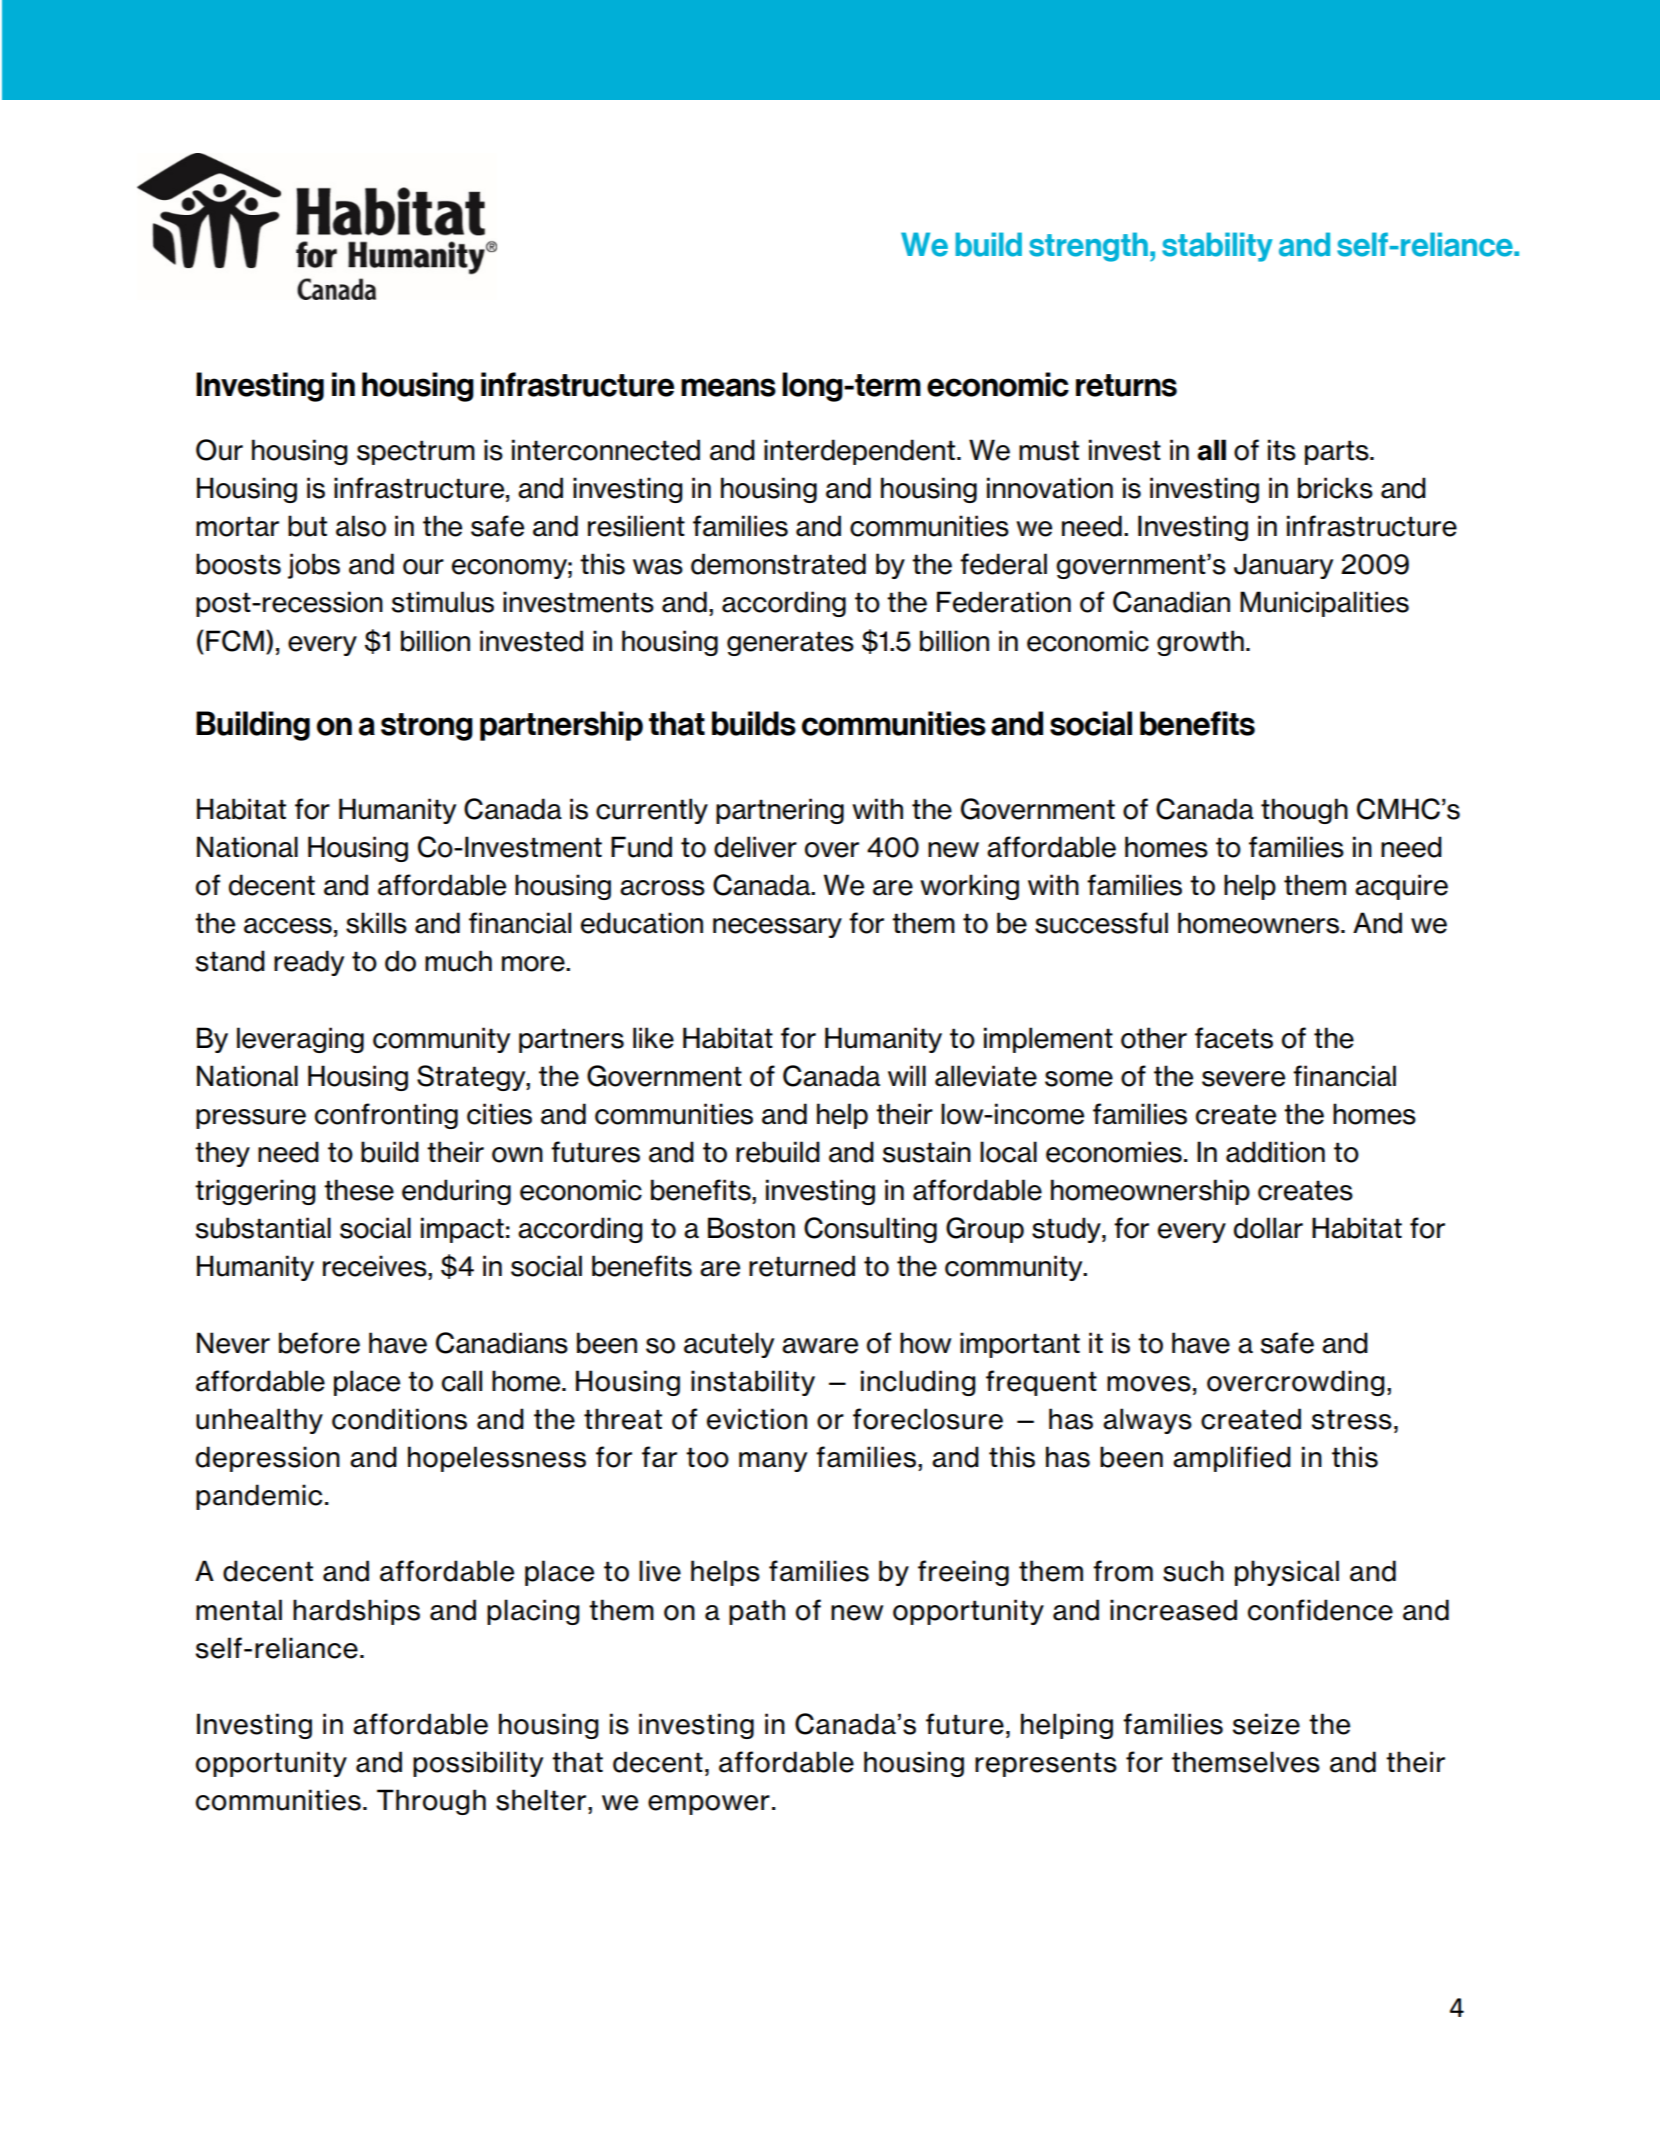  I want to click on strength, so click(1088, 247).
